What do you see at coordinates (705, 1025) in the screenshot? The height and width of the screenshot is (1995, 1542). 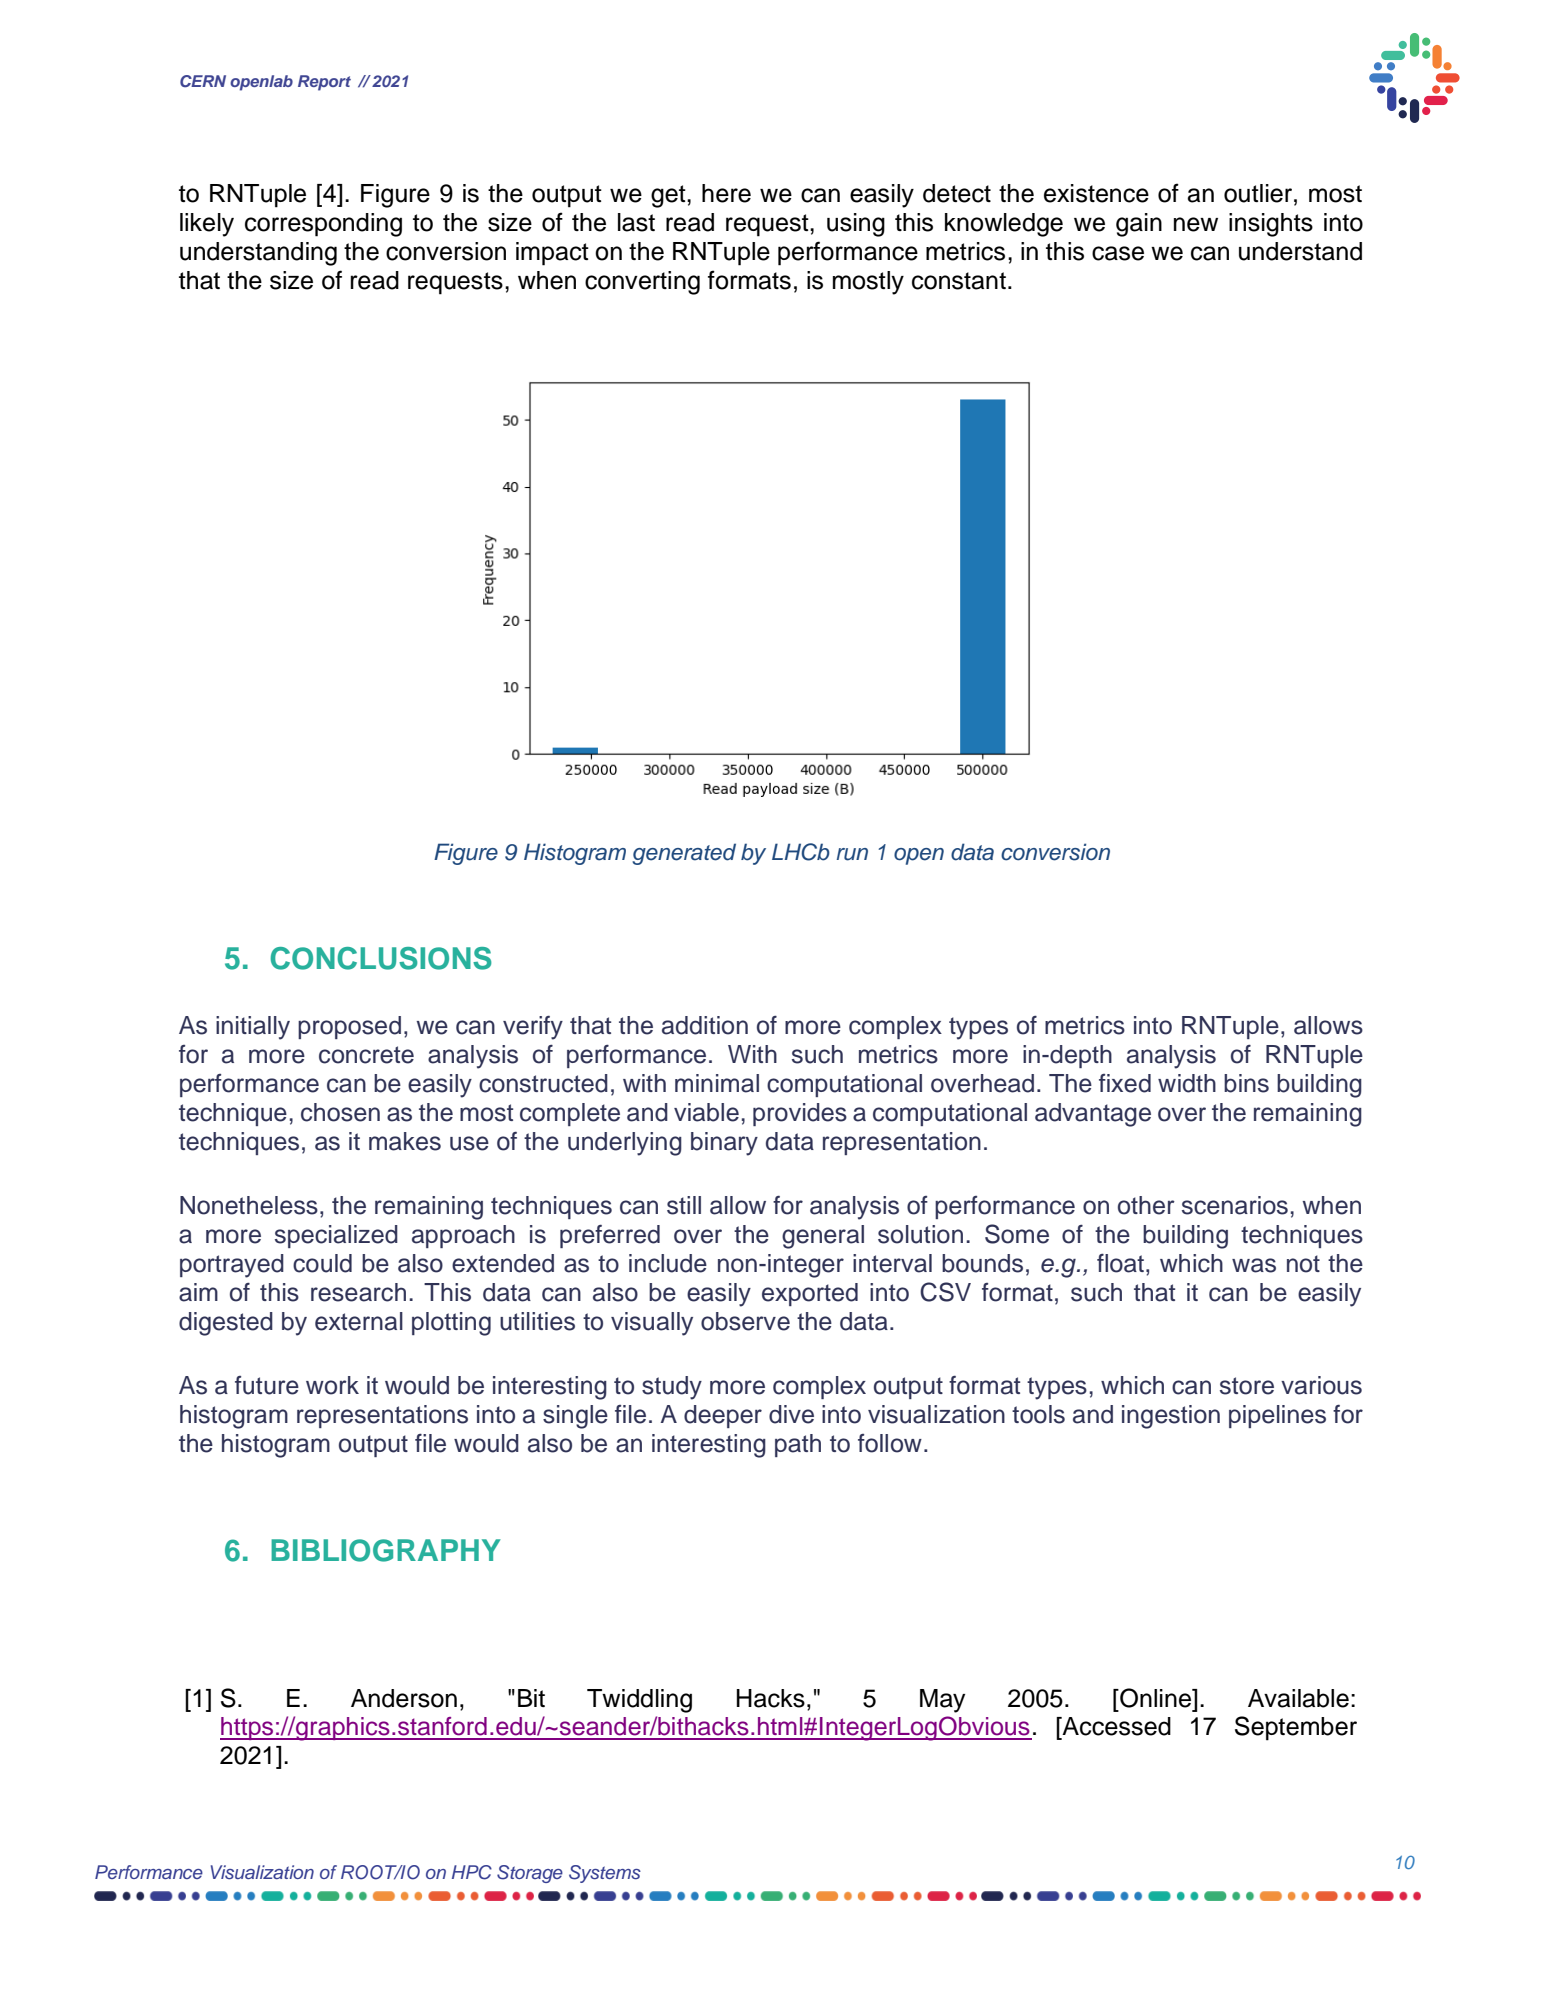 I see `addition` at bounding box center [705, 1025].
